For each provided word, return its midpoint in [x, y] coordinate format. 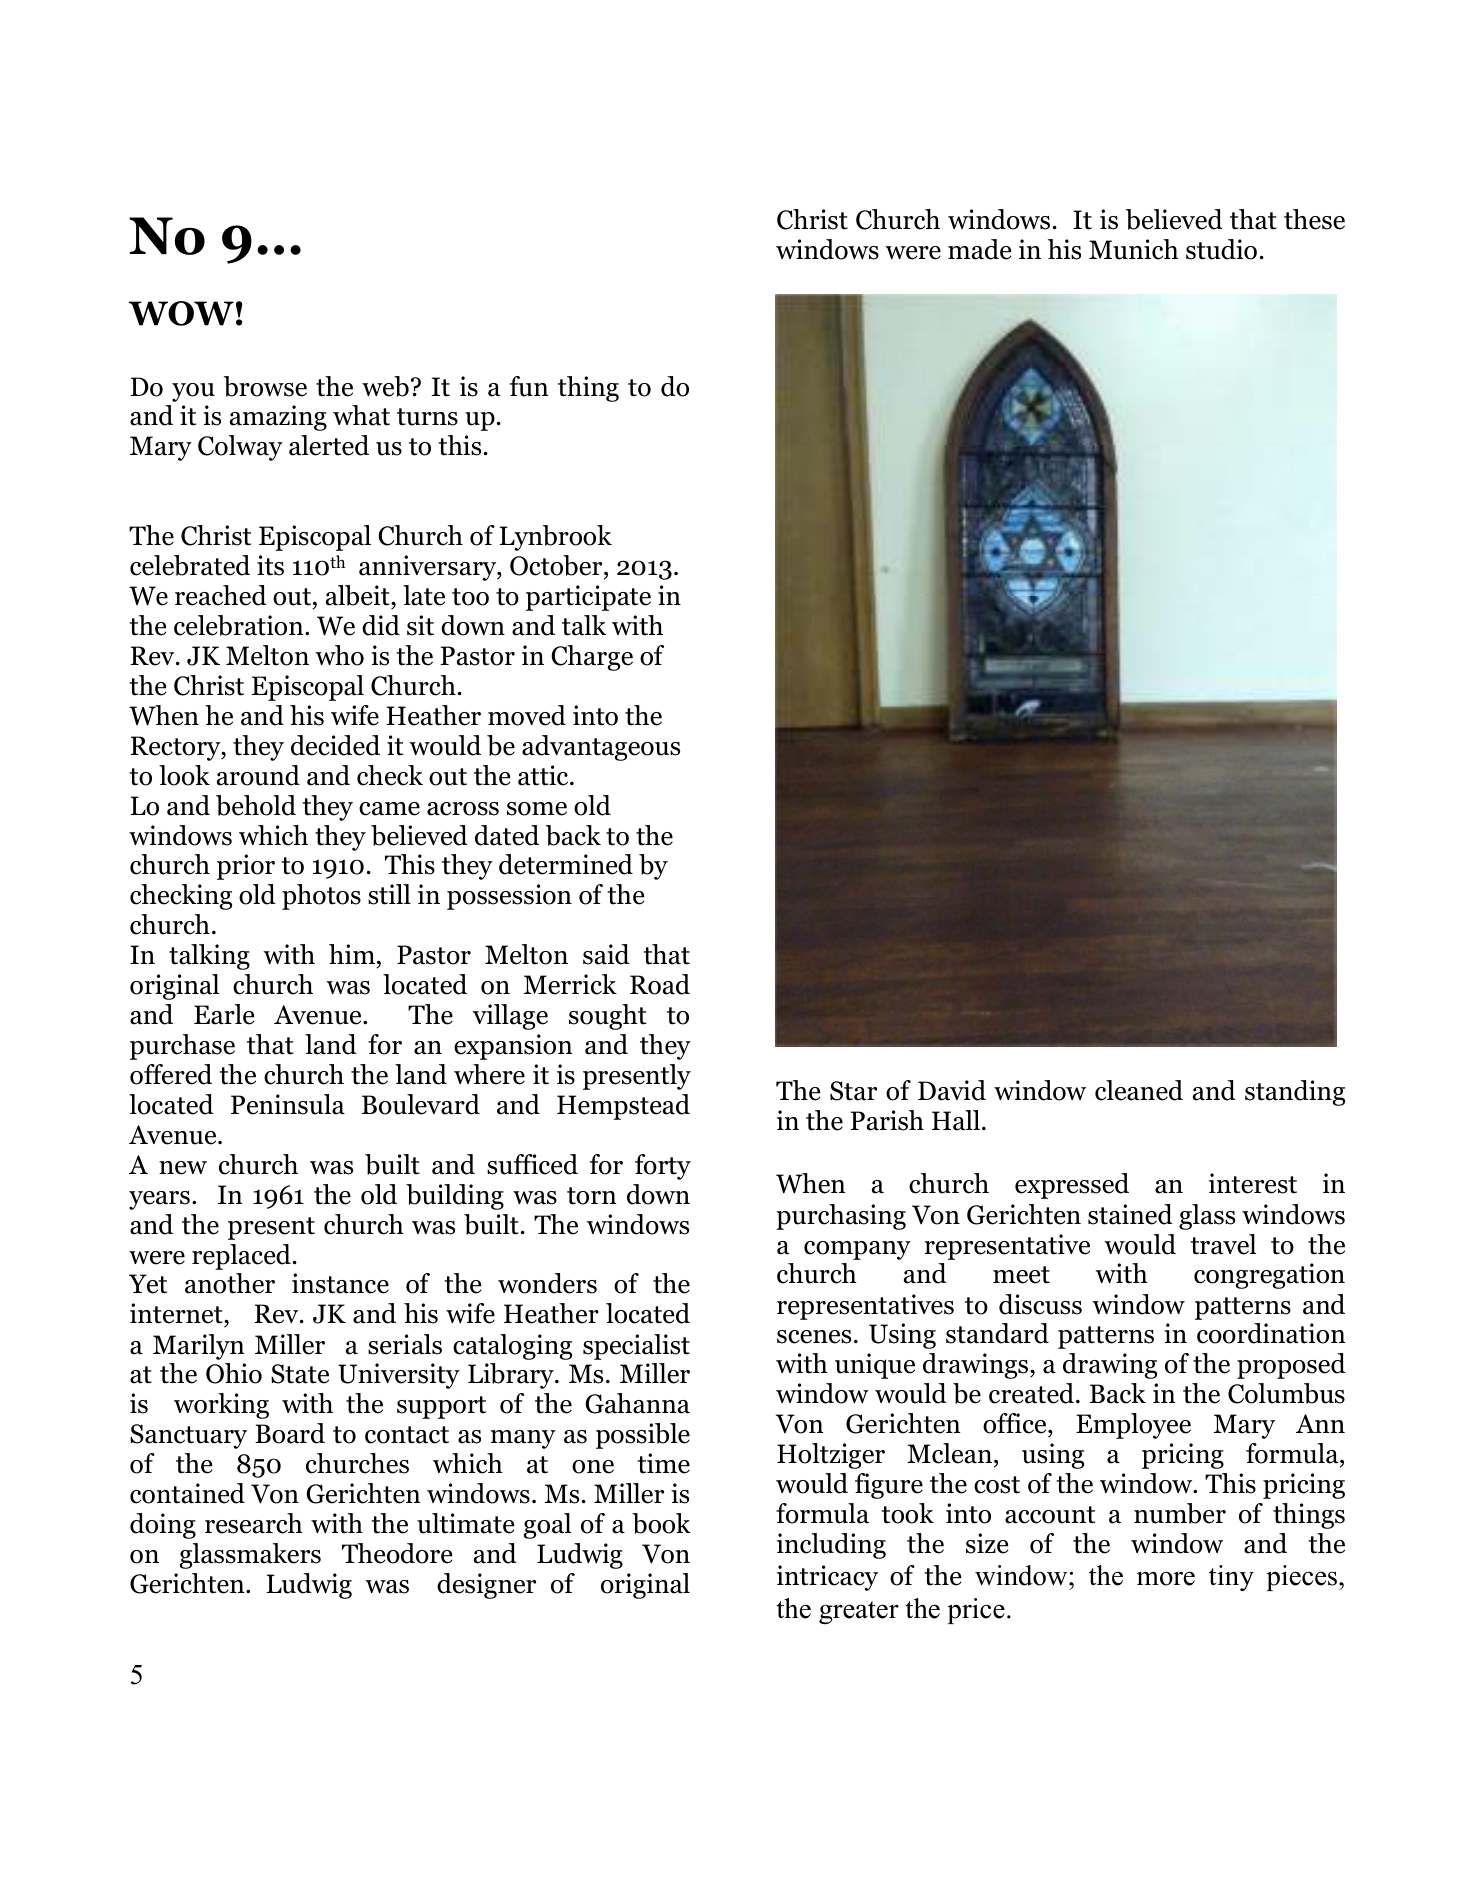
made [979, 249]
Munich [1134, 249]
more [1166, 1578]
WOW [181, 313]
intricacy [827, 1578]
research [254, 1523]
